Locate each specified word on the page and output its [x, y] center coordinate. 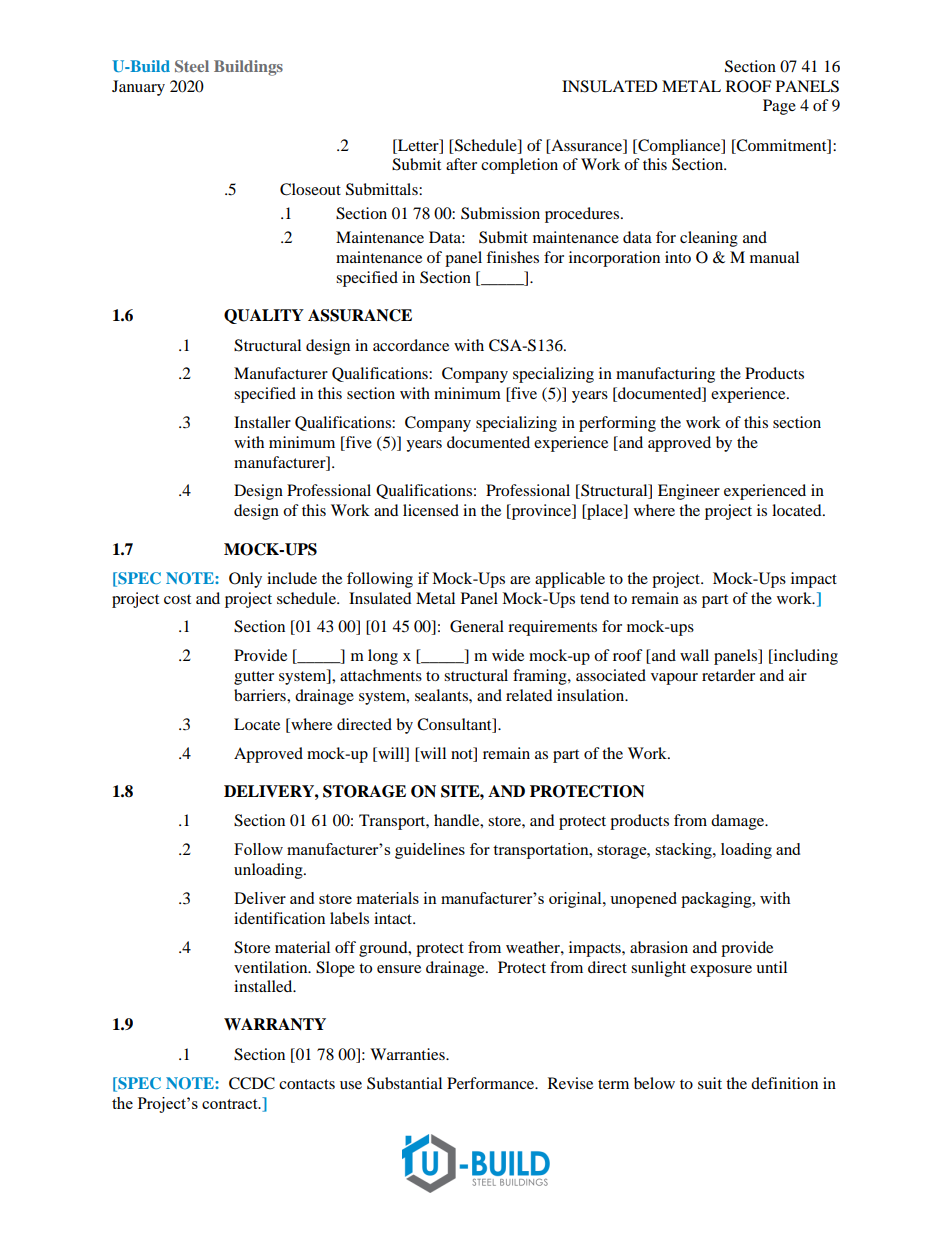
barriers [261, 695]
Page [779, 107]
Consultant [455, 725]
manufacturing [665, 375]
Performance [492, 1083]
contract [231, 1104]
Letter [418, 145]
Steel [192, 66]
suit [710, 1083]
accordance [411, 345]
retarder [728, 675]
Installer [262, 422]
